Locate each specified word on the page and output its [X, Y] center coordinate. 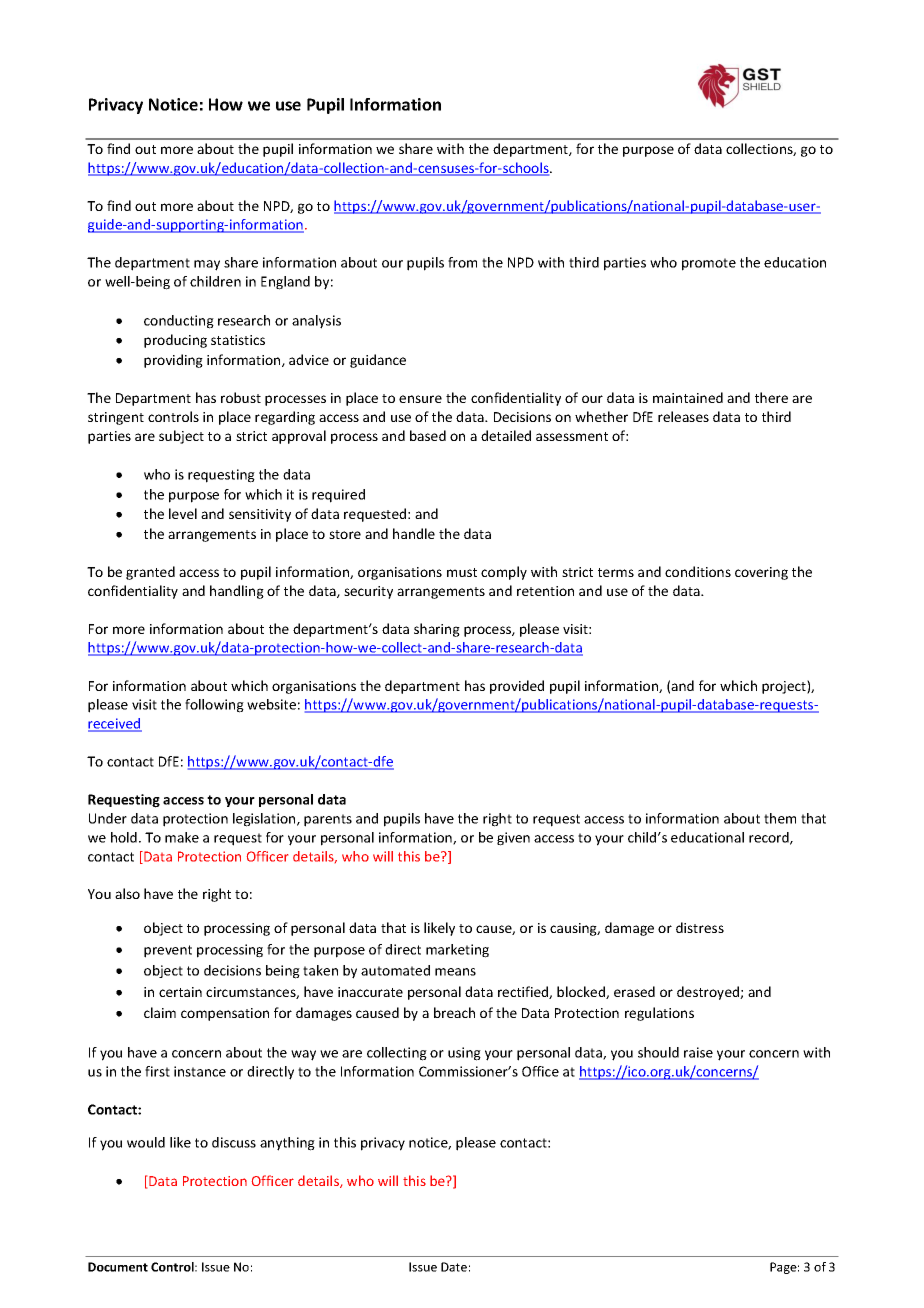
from [462, 262]
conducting [179, 322]
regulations [659, 1014]
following [214, 706]
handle [414, 533]
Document [118, 1267]
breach [454, 1012]
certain [180, 992]
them [780, 818]
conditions [698, 571]
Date [454, 1267]
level [183, 513]
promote [709, 264]
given [513, 839]
